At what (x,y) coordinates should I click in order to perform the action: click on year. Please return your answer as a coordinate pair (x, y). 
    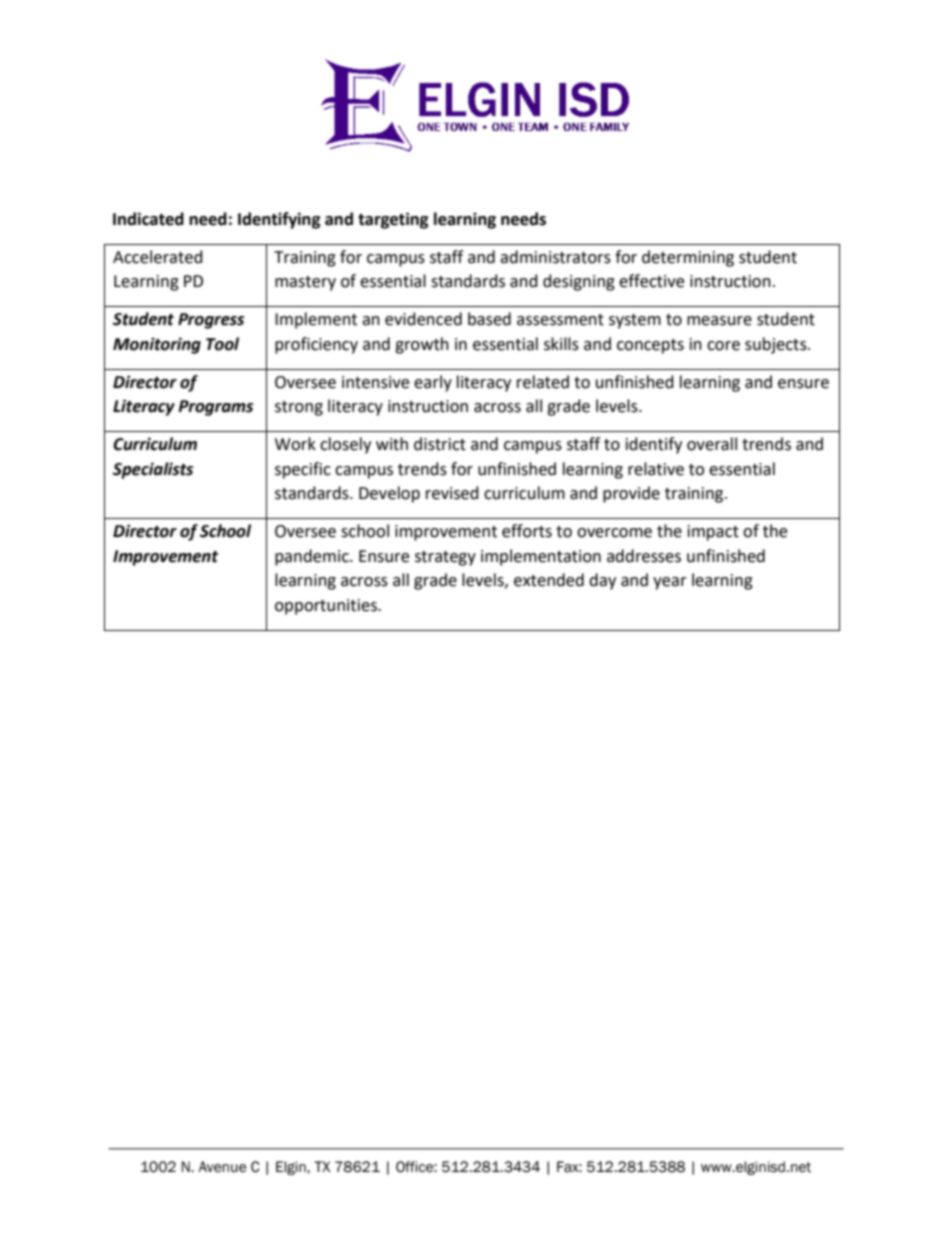
    Looking at the image, I should click on (670, 583).
